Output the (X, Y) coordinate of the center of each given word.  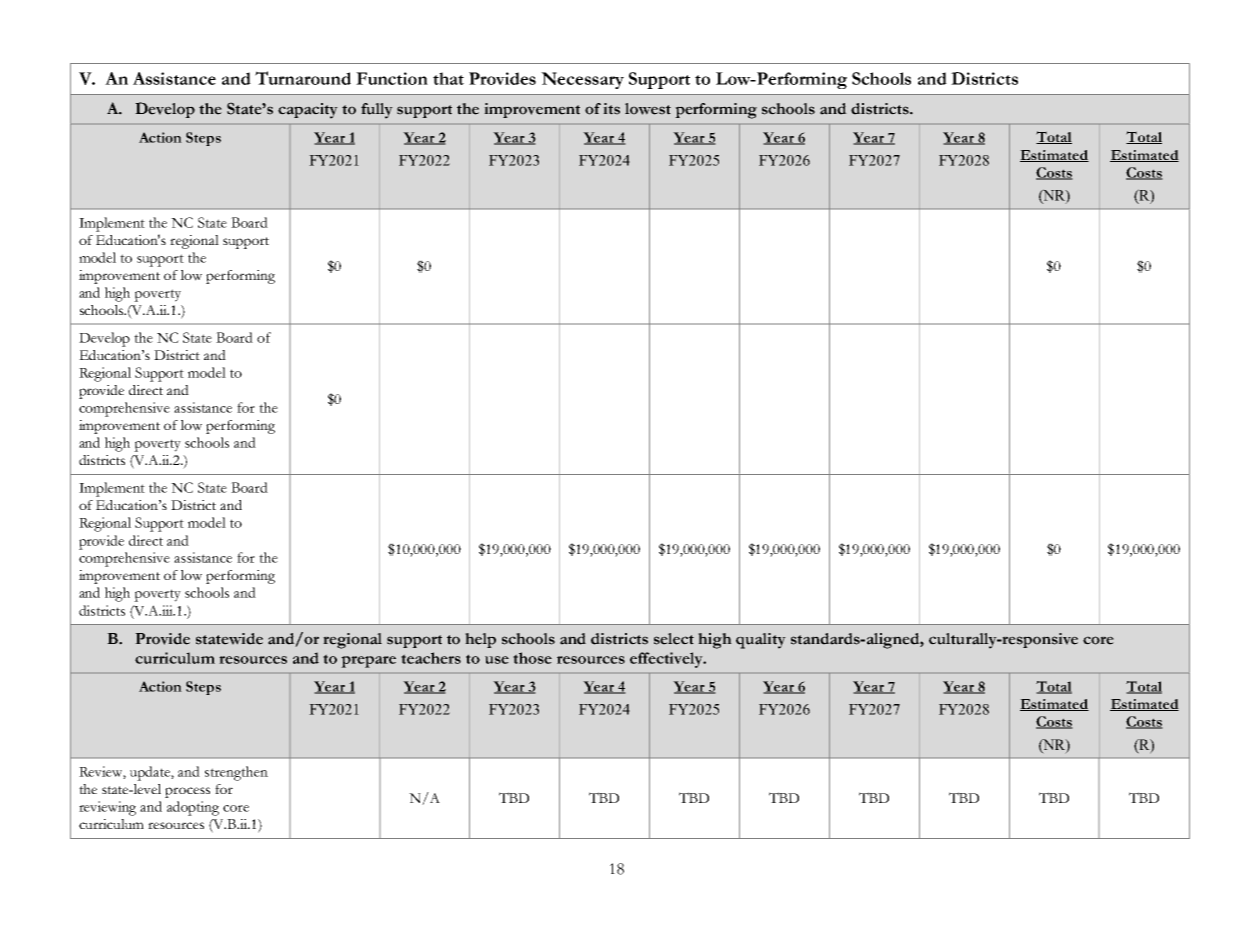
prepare (368, 662)
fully (377, 111)
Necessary (582, 80)
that (448, 78)
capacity (308, 111)
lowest (648, 109)
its (611, 109)
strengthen (236, 773)
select (674, 639)
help (480, 640)
